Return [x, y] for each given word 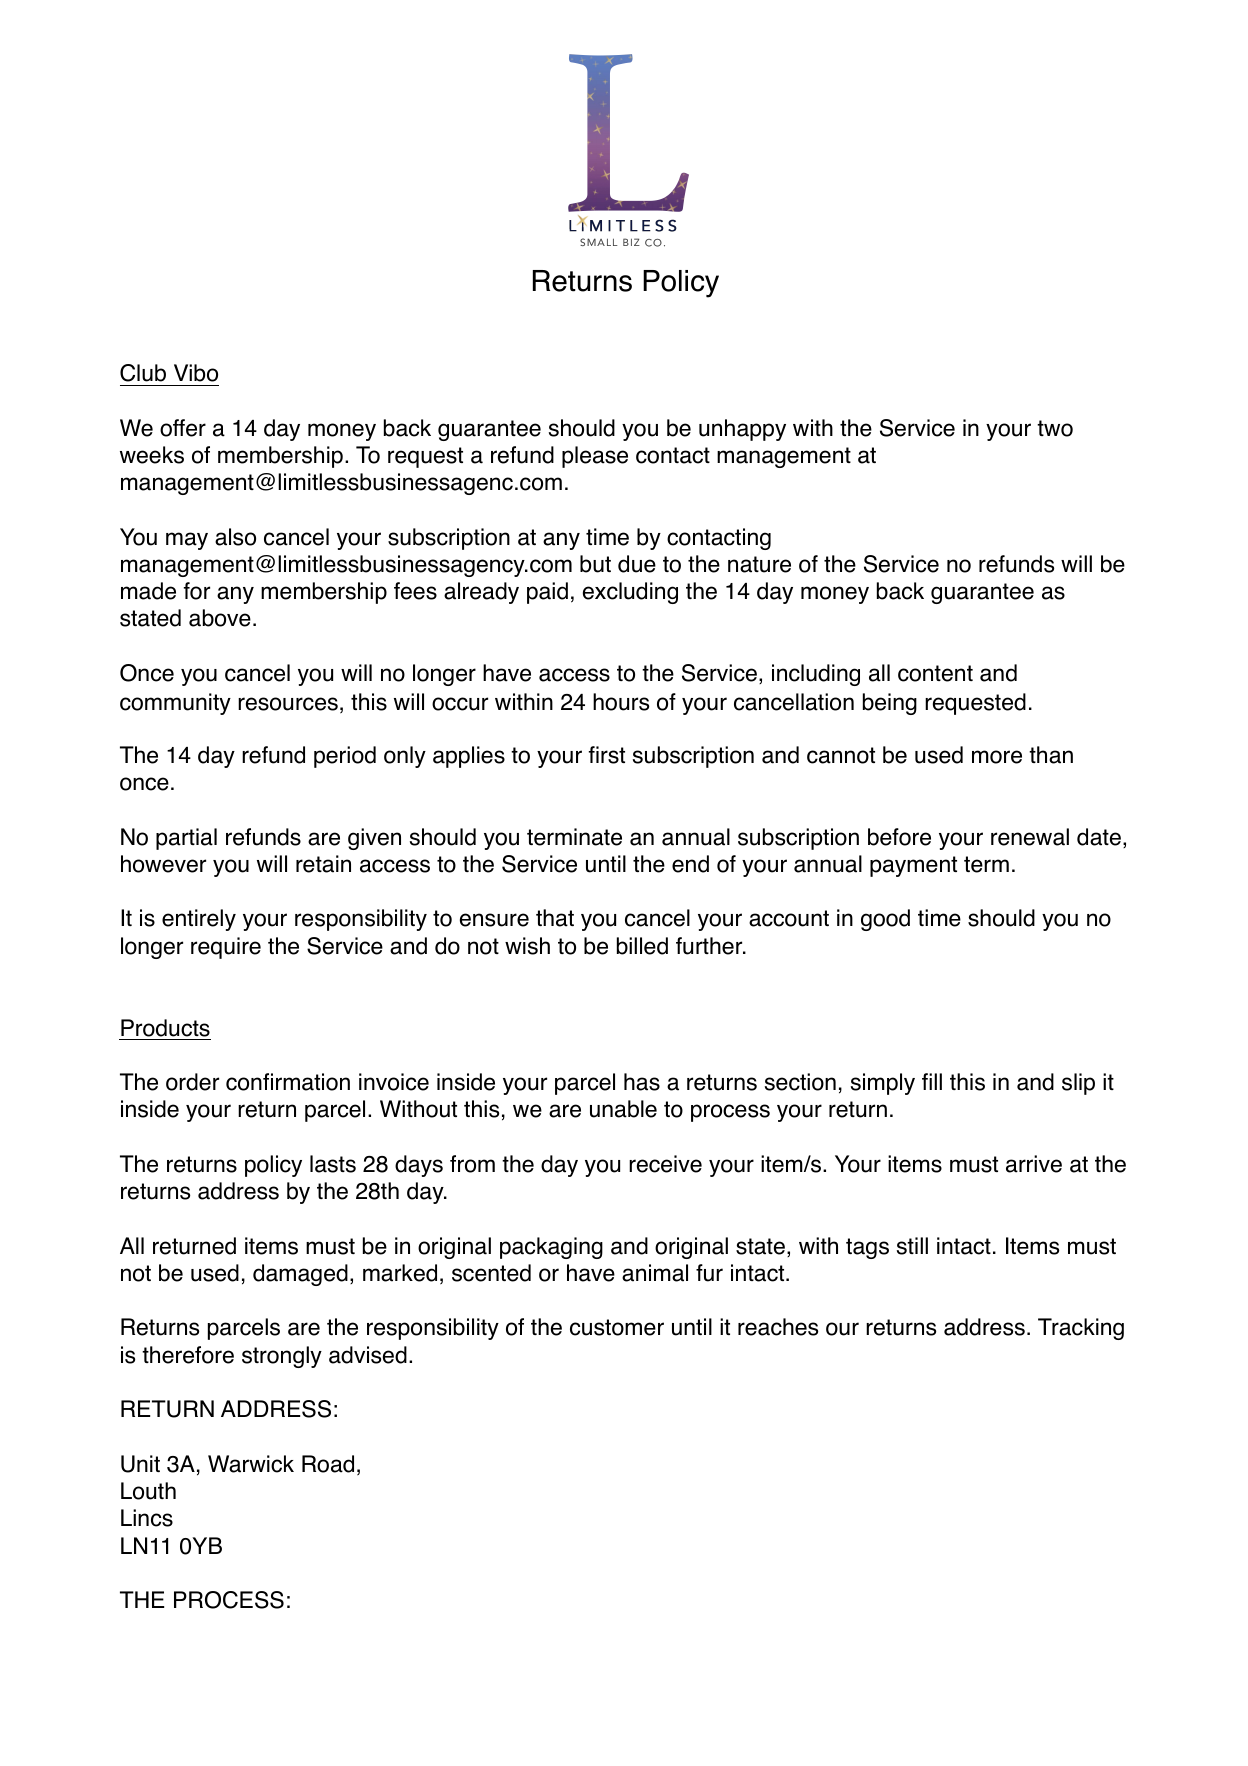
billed [642, 946]
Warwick [251, 1464]
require [226, 948]
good [885, 920]
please [595, 457]
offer [183, 428]
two [1055, 428]
